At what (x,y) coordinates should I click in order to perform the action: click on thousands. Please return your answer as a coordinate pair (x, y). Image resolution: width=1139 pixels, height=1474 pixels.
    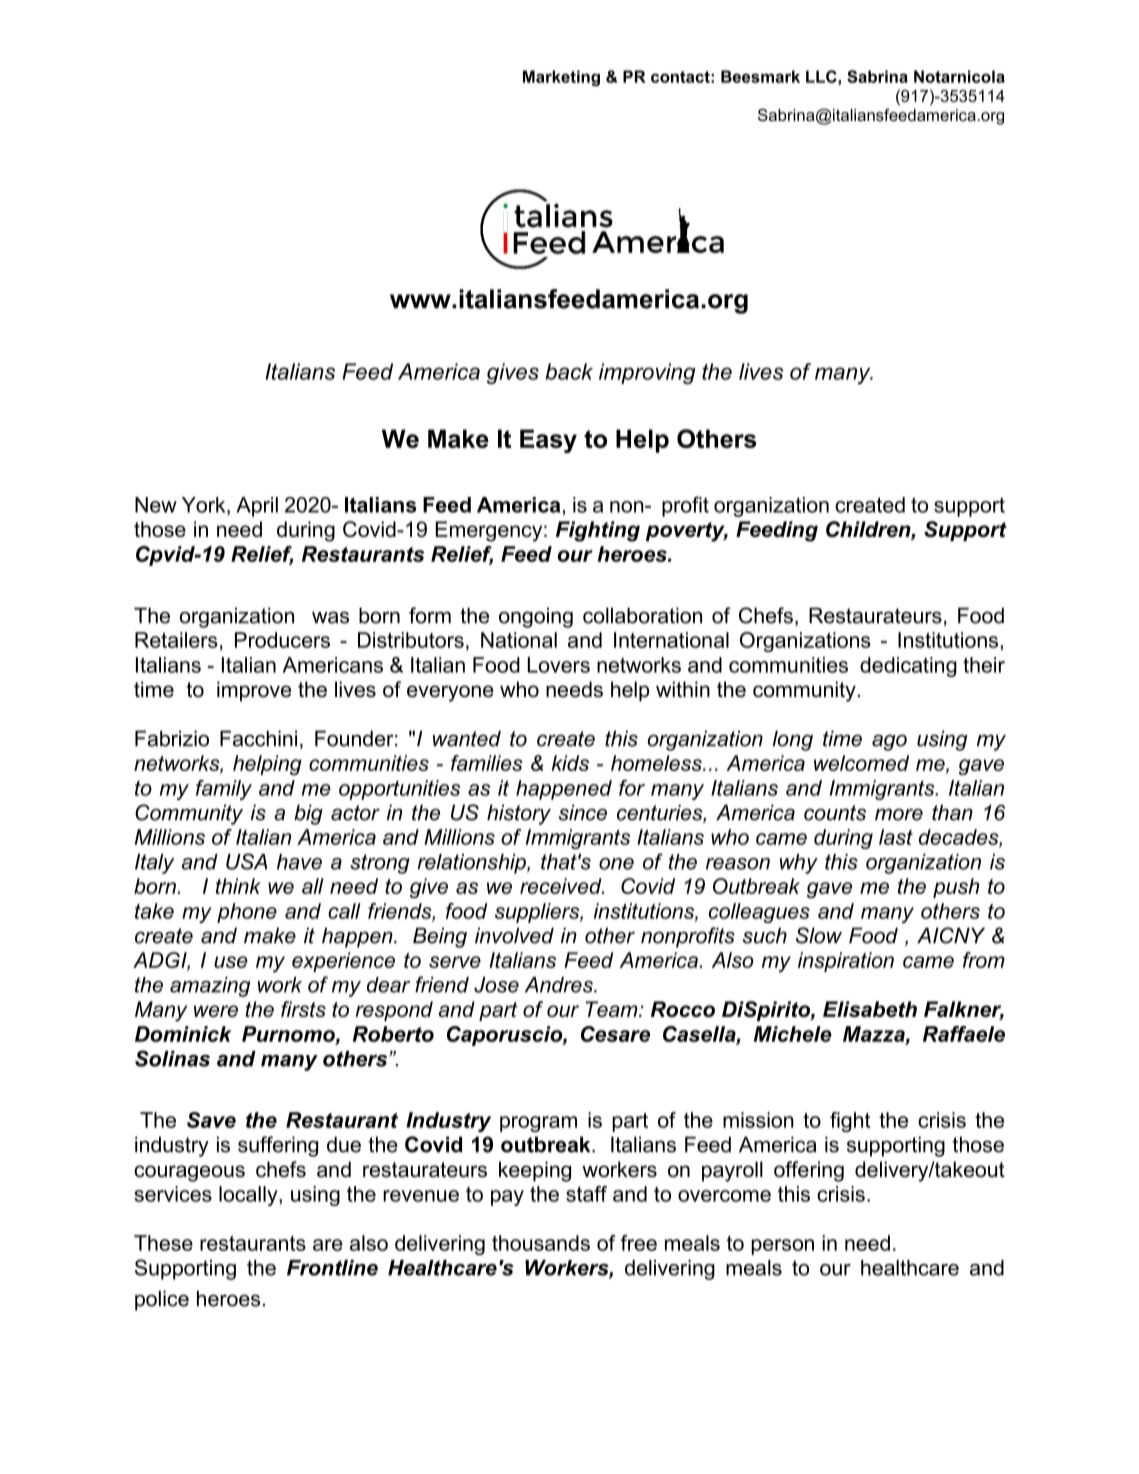
    Looking at the image, I should click on (541, 1243).
